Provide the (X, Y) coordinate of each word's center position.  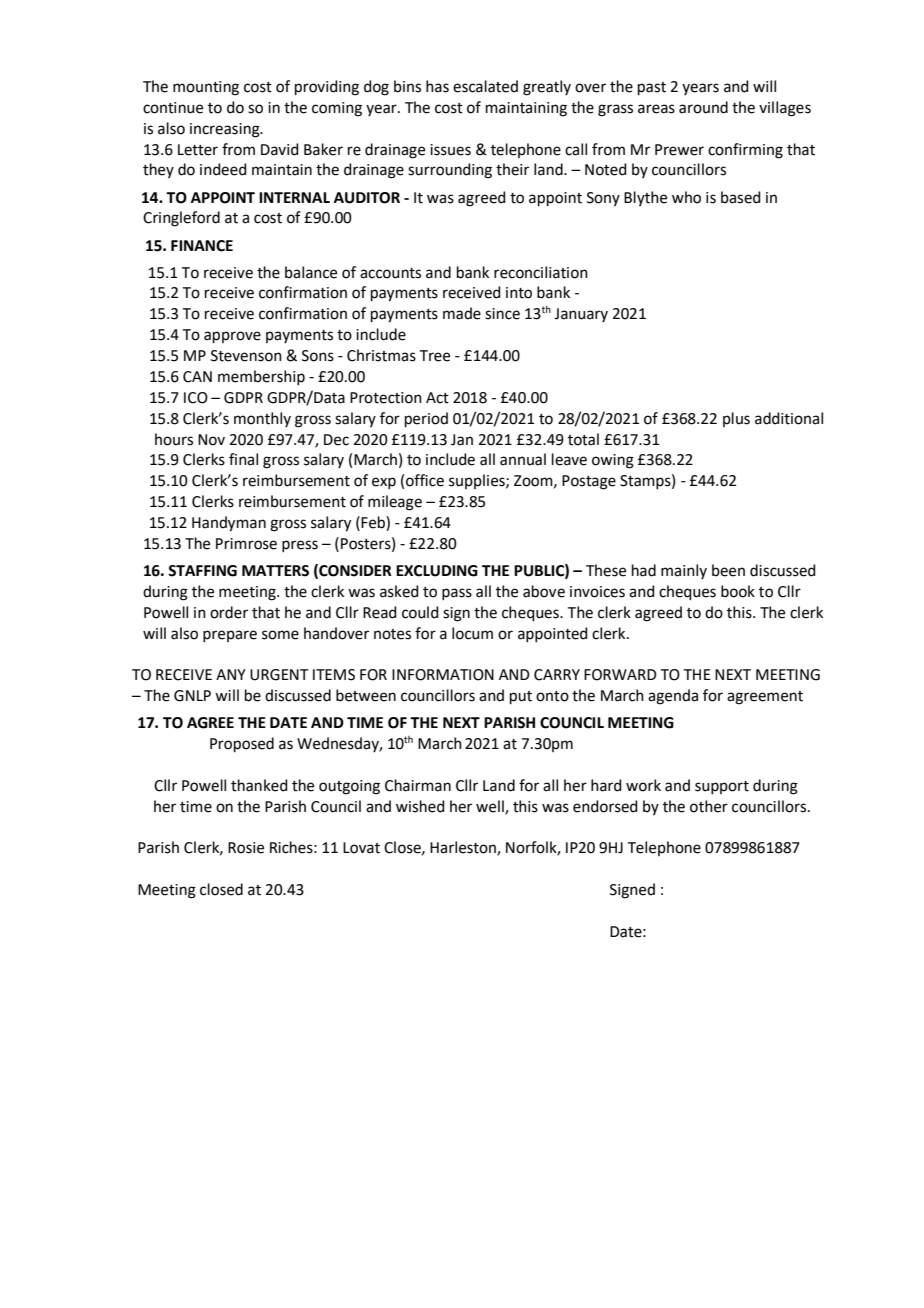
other (709, 806)
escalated (485, 86)
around (703, 107)
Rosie (246, 848)
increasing (226, 130)
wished (420, 806)
